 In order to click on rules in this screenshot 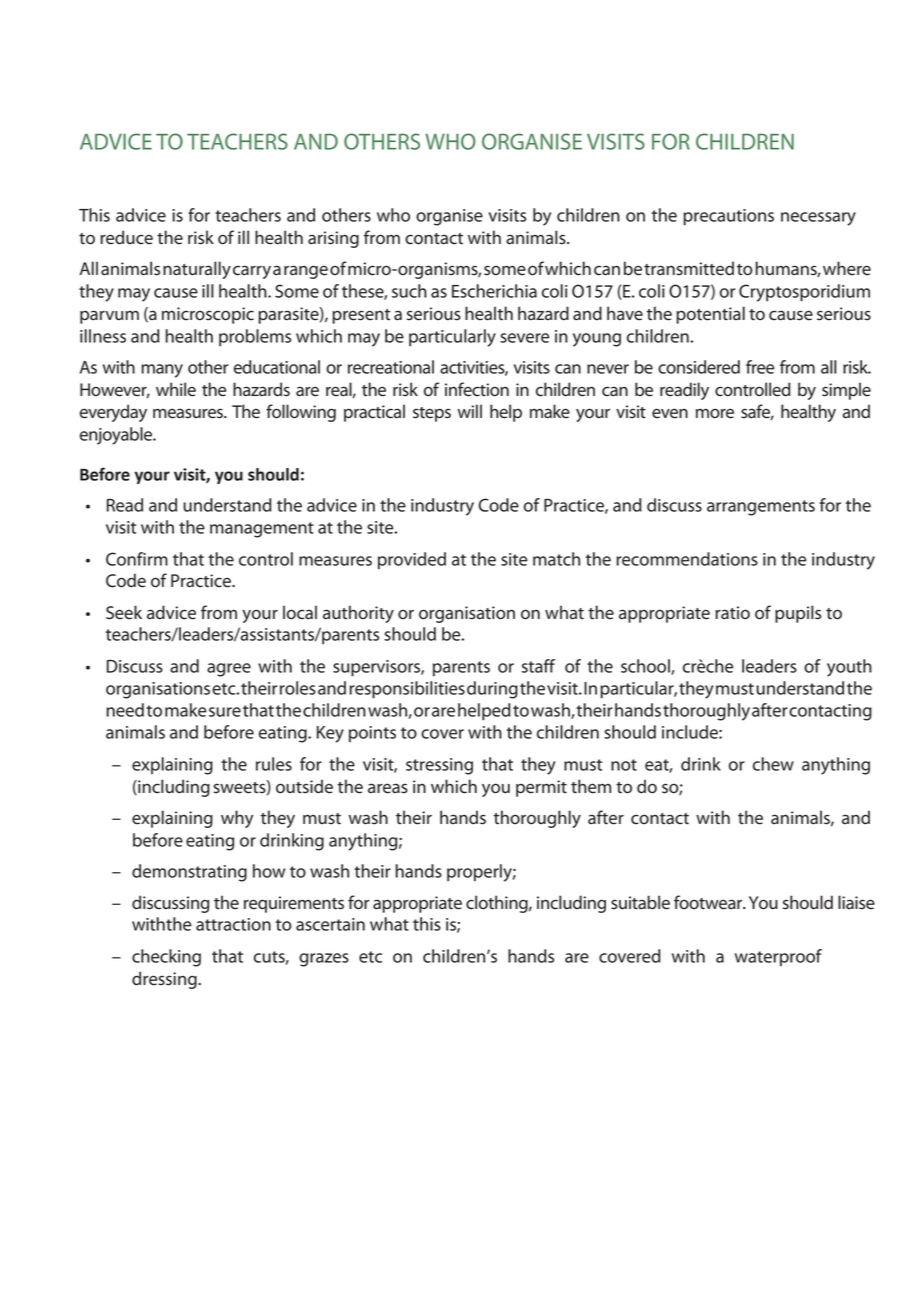, I will do `click(274, 764)`.
